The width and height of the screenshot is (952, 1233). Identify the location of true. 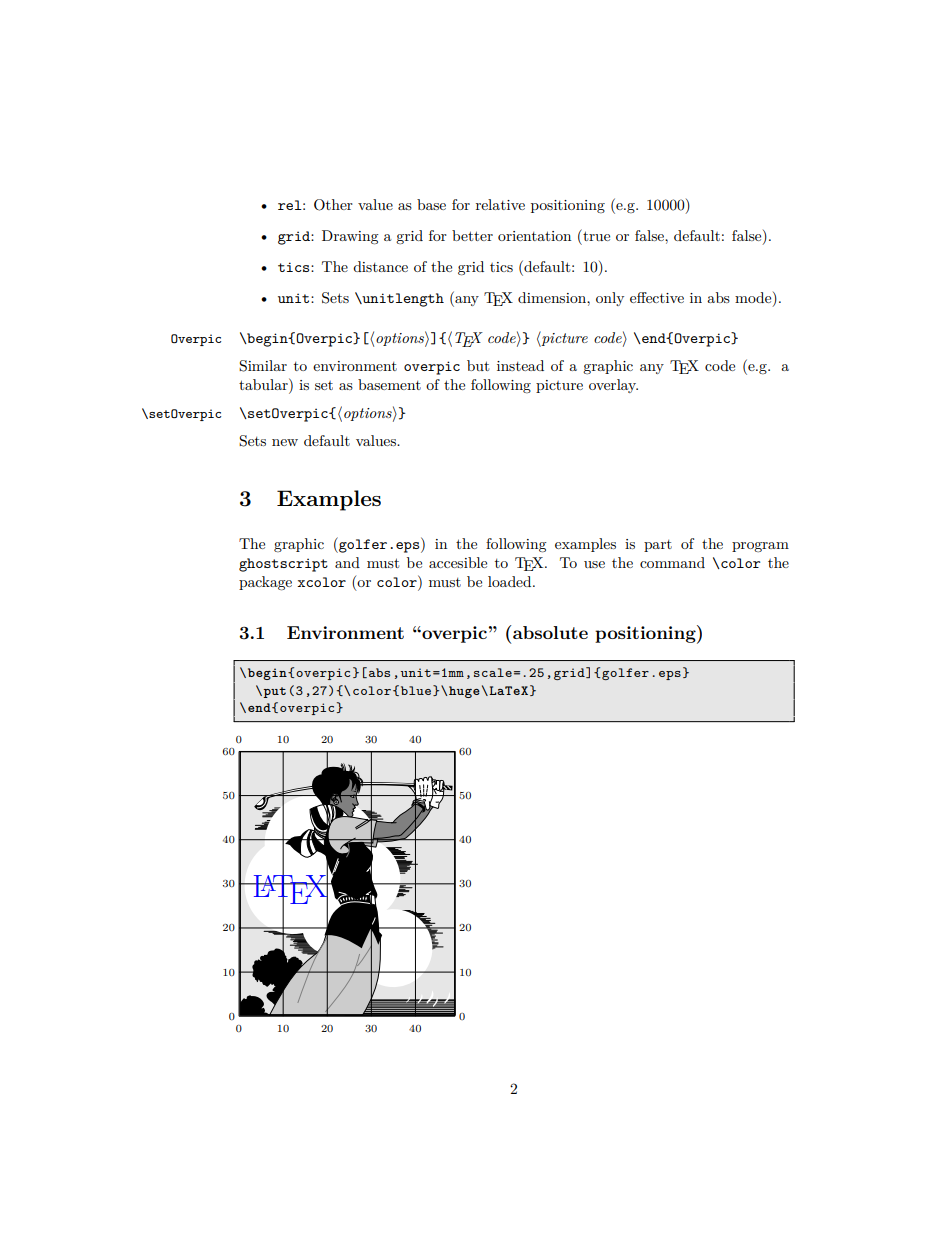
(595, 235).
